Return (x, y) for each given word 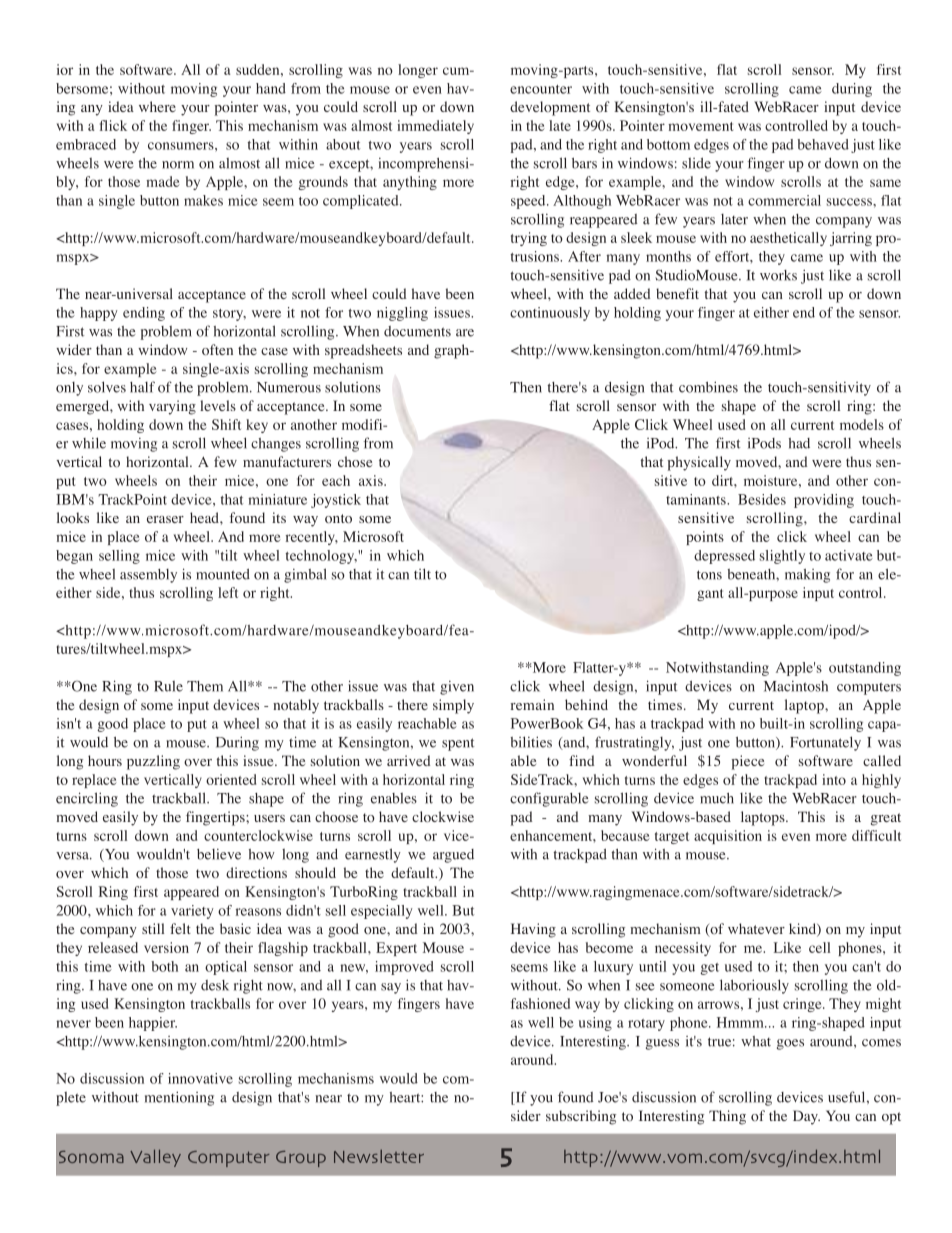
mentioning (179, 1098)
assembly (148, 576)
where (157, 106)
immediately (435, 127)
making (807, 576)
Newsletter (379, 1156)
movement (700, 126)
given (457, 688)
